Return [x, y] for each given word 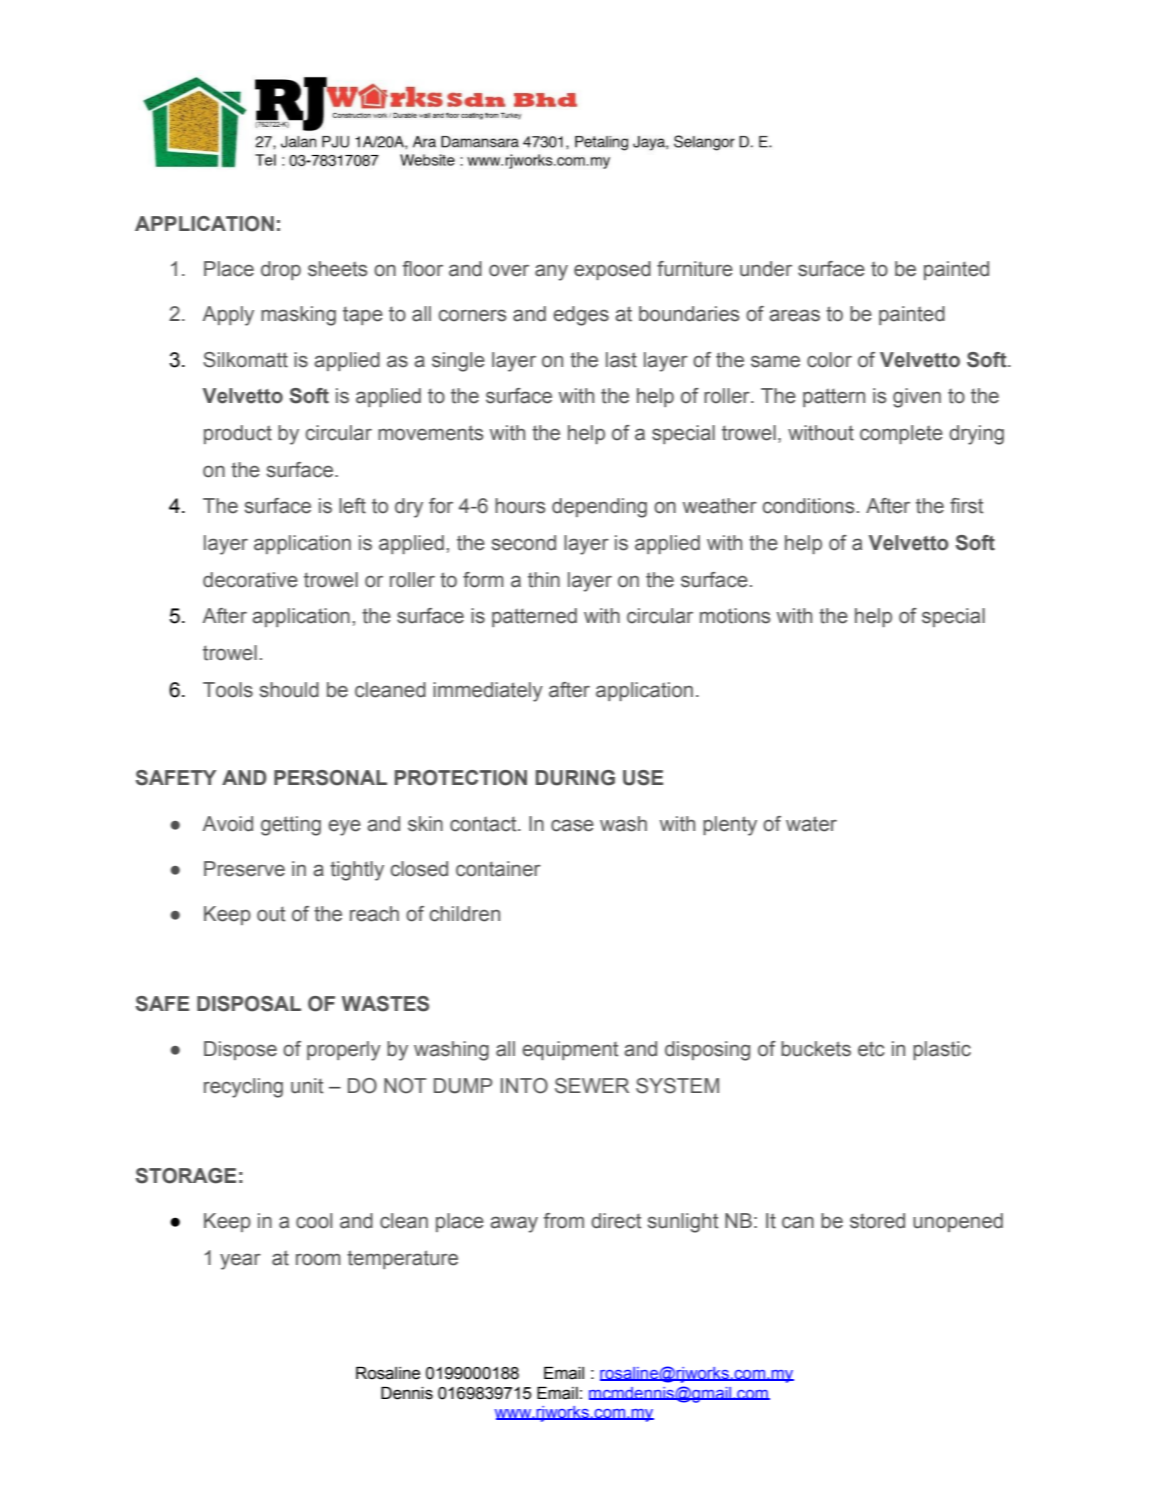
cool [314, 1221]
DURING [575, 778]
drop [281, 270]
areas [794, 315]
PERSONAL [330, 778]
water [811, 824]
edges [581, 316]
